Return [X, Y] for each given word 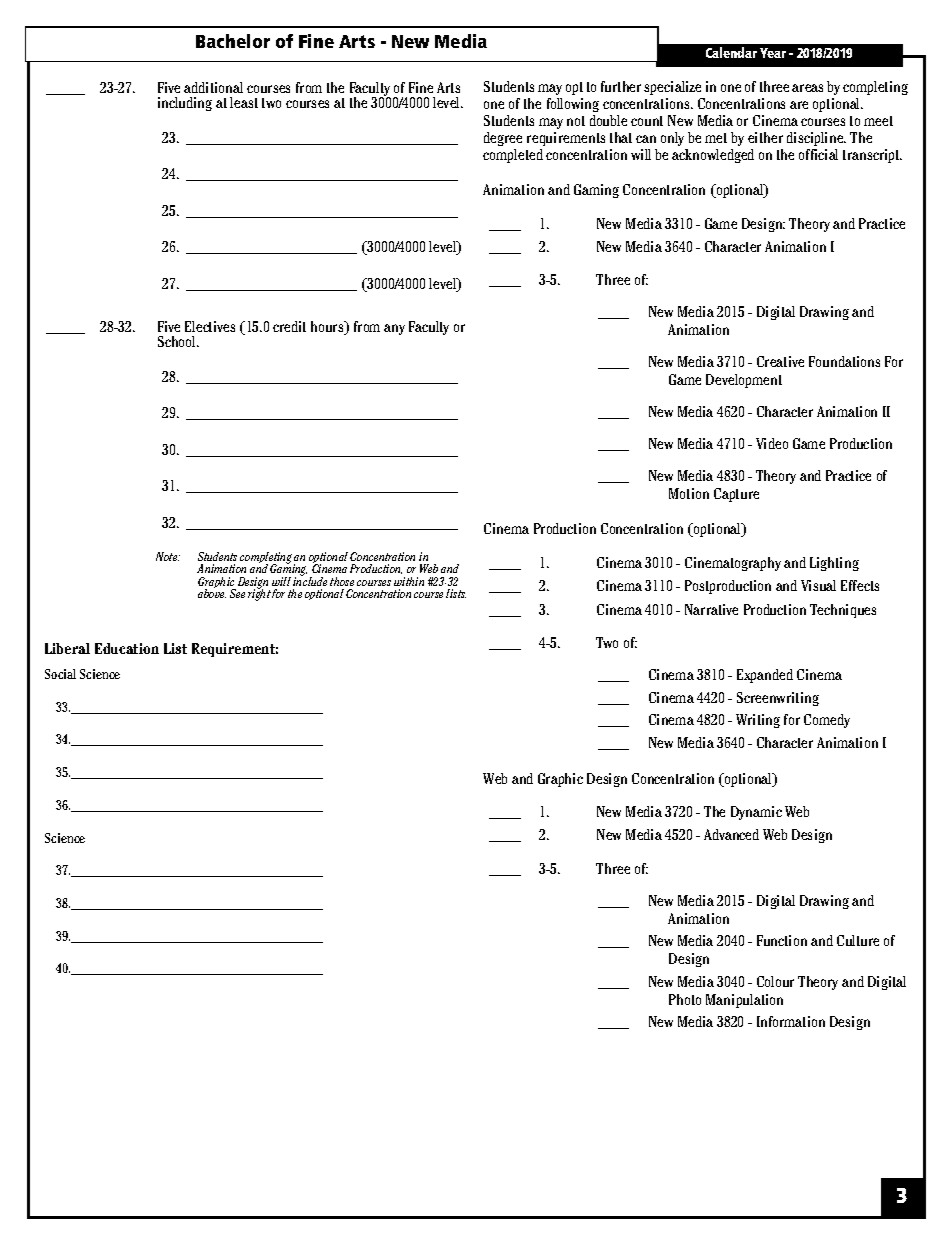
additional [213, 87]
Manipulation [744, 1001]
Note [168, 556]
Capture [736, 495]
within [409, 581]
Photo [685, 999]
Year [773, 53]
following [573, 105]
